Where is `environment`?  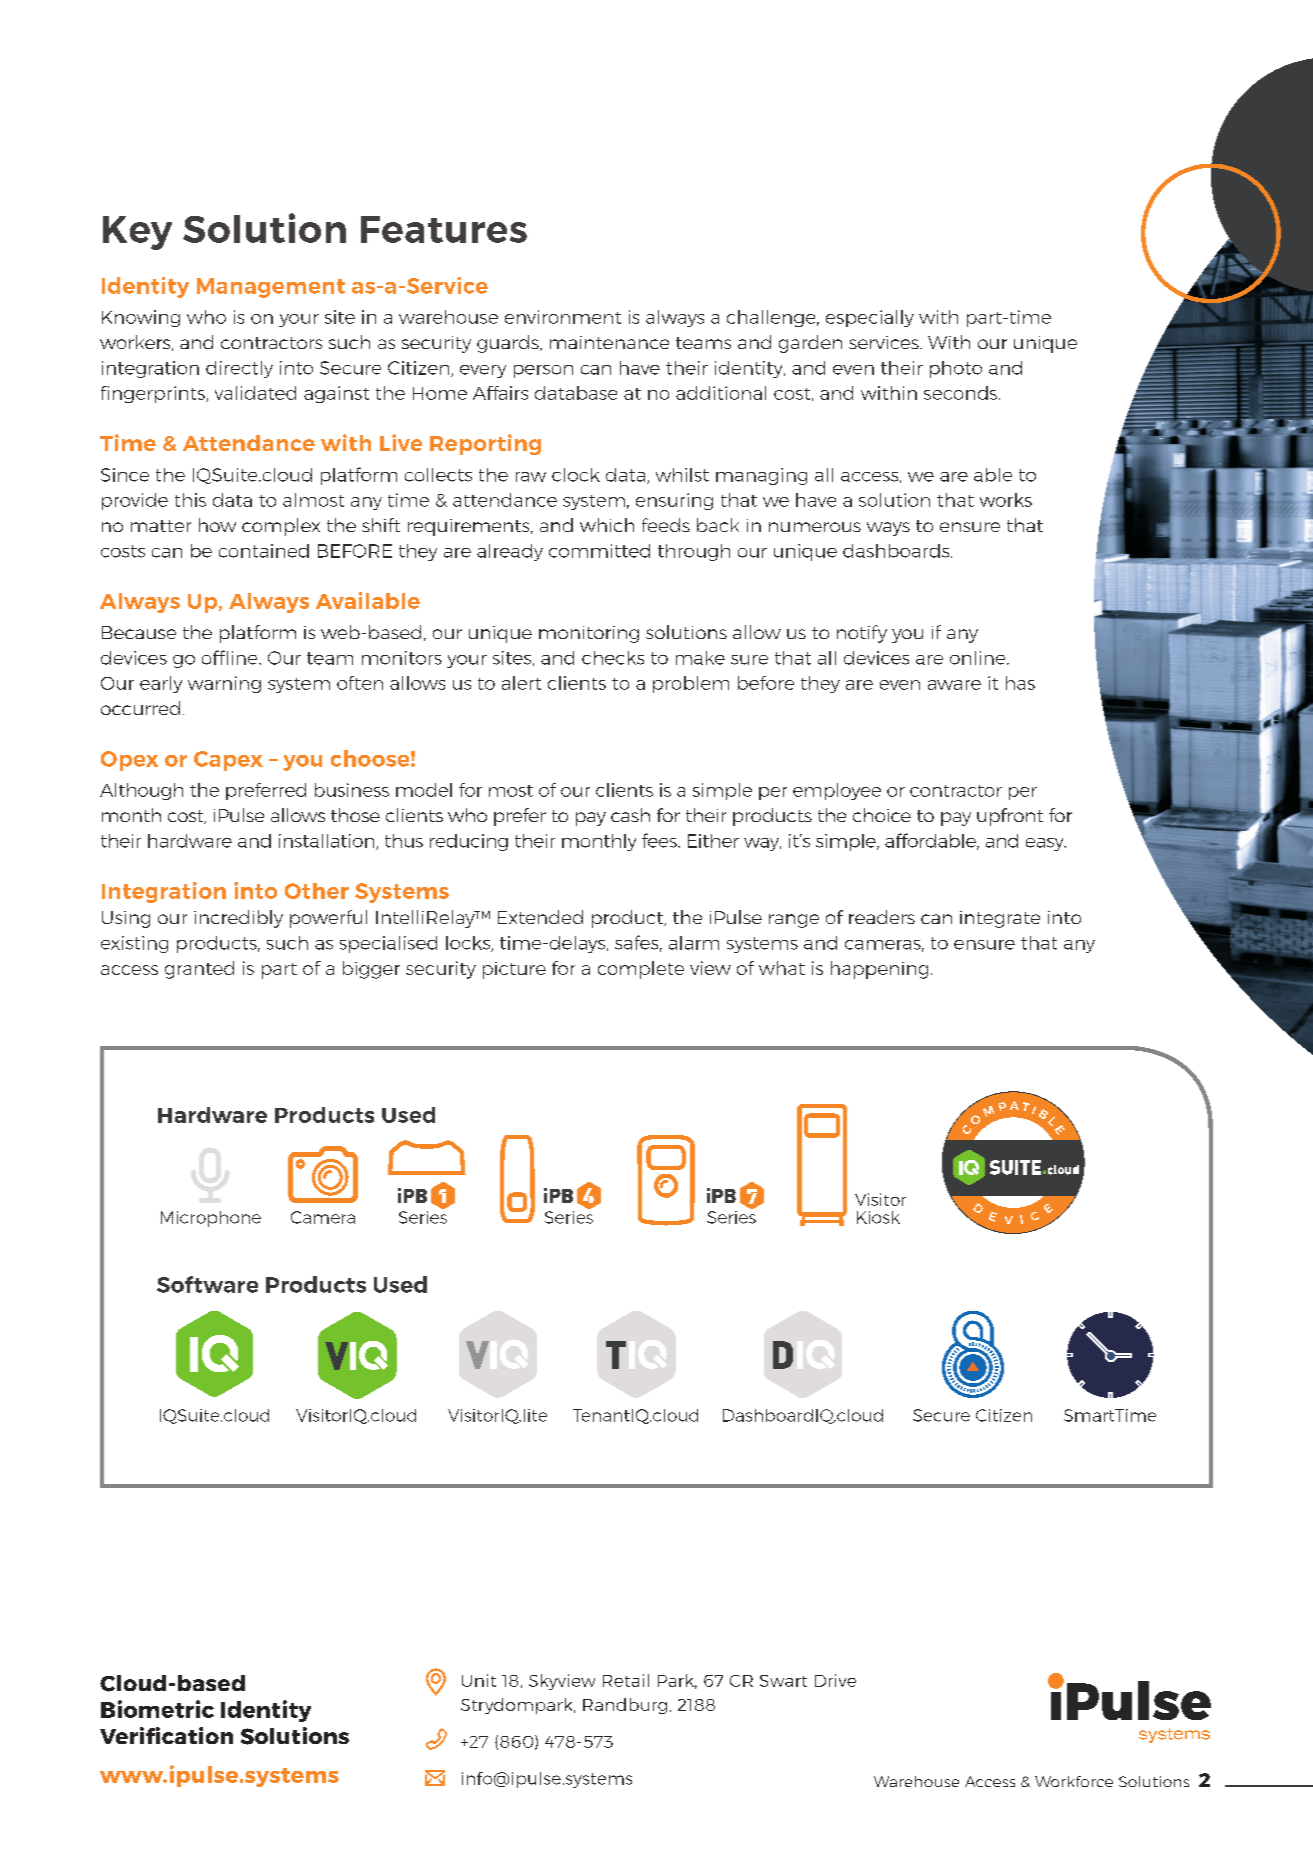
environment is located at coordinates (563, 317).
